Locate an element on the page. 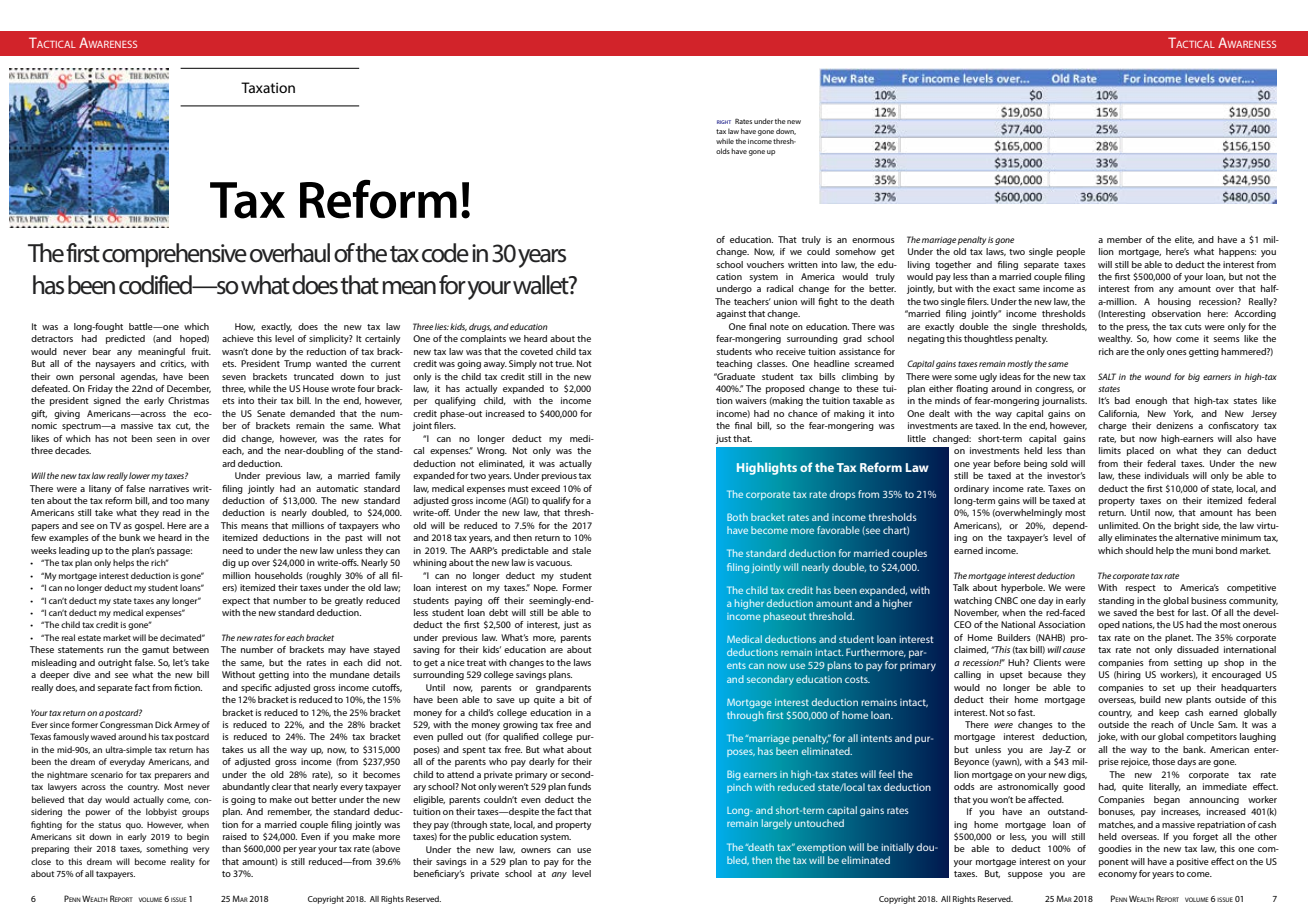  people is located at coordinates (1071, 252).
